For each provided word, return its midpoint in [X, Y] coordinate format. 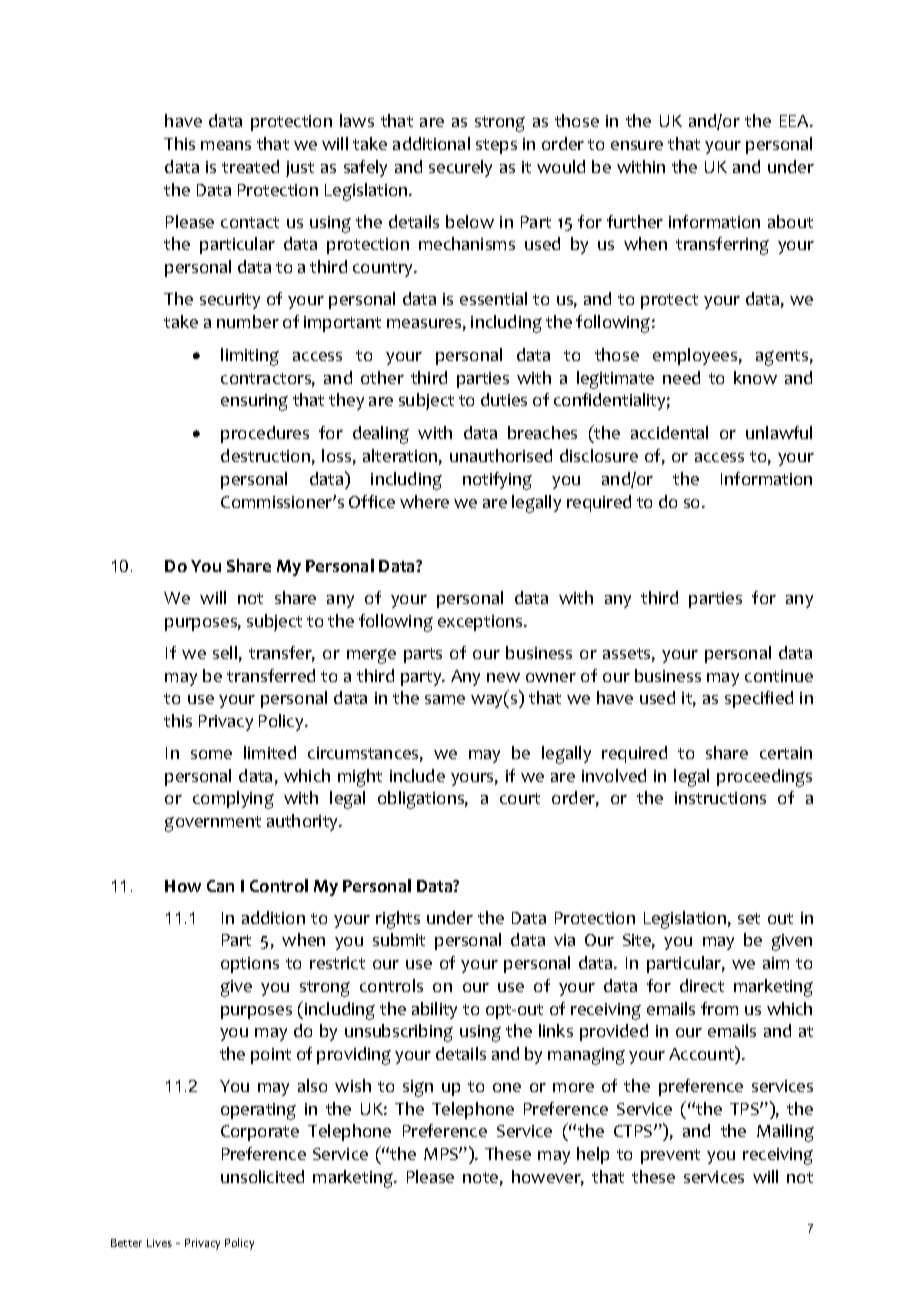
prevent [670, 1156]
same [445, 699]
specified [759, 699]
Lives [159, 1243]
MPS [442, 1154]
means [226, 145]
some [211, 754]
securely [460, 168]
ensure [637, 145]
